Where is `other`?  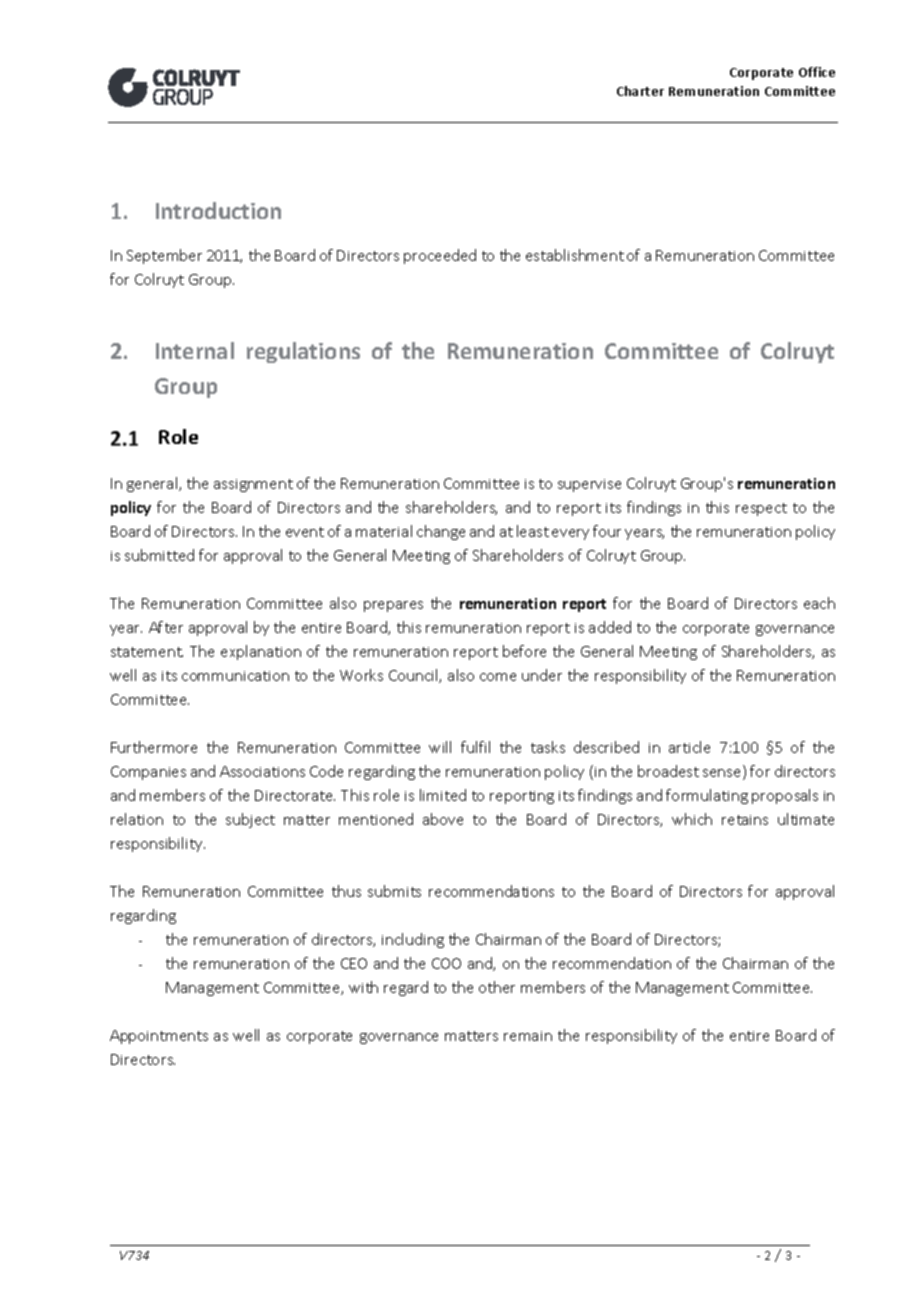 other is located at coordinates (497, 987).
